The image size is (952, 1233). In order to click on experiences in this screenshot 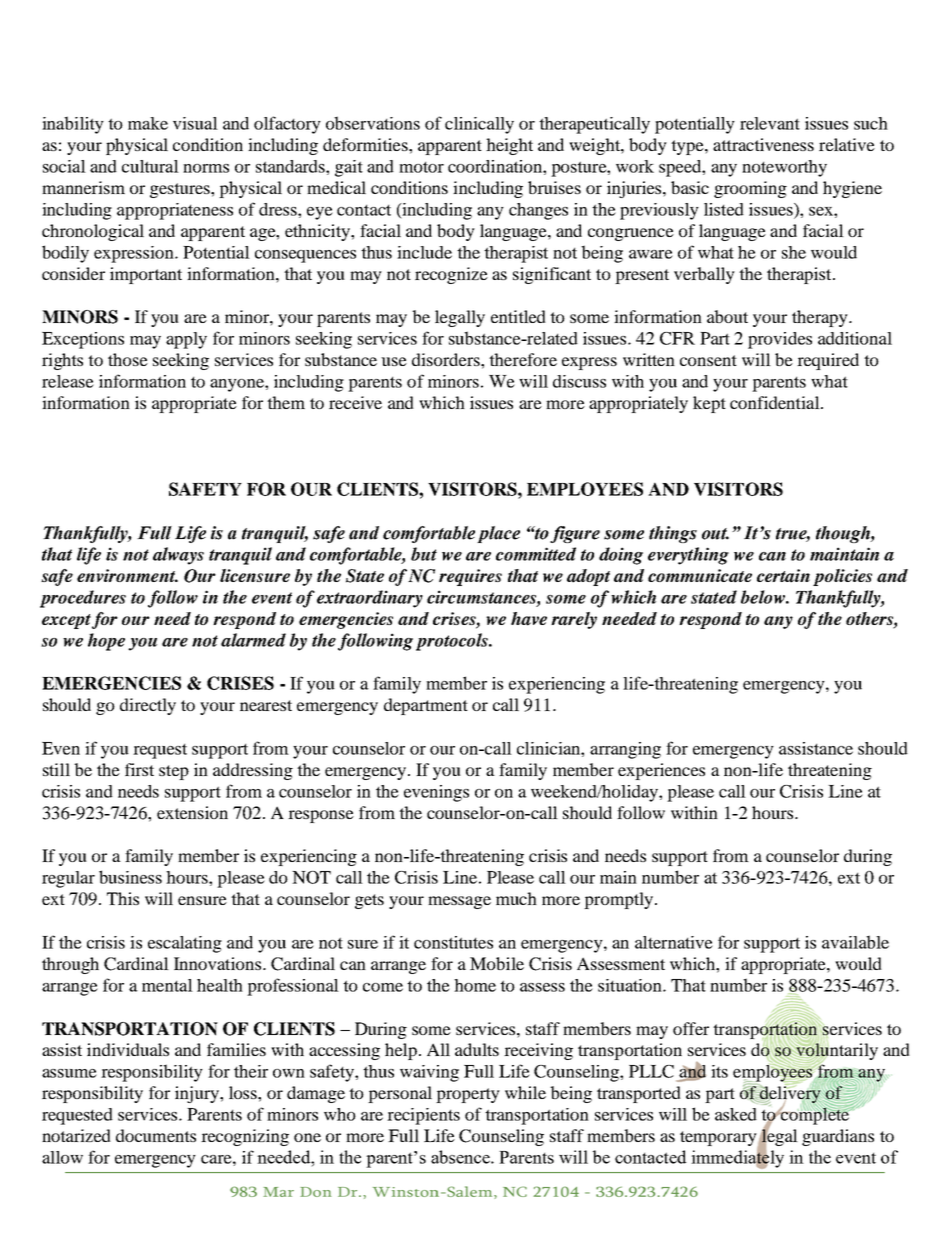, I will do `click(661, 771)`.
